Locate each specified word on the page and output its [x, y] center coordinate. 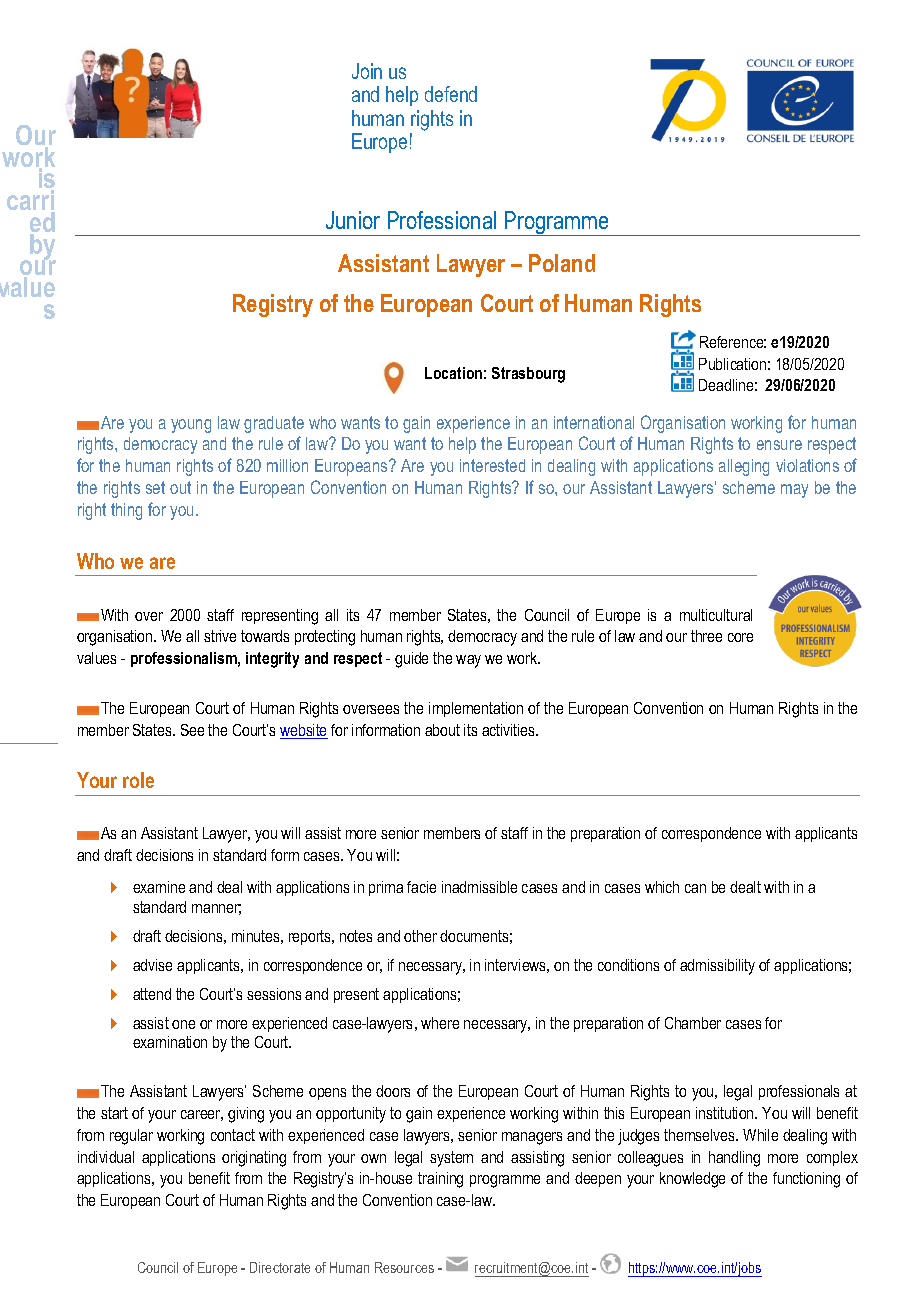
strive [220, 636]
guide [411, 660]
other [420, 936]
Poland [562, 263]
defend [451, 94]
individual [106, 1157]
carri [31, 201]
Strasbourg [528, 375]
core [740, 637]
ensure [779, 445]
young [191, 426]
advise [152, 965]
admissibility [717, 967]
